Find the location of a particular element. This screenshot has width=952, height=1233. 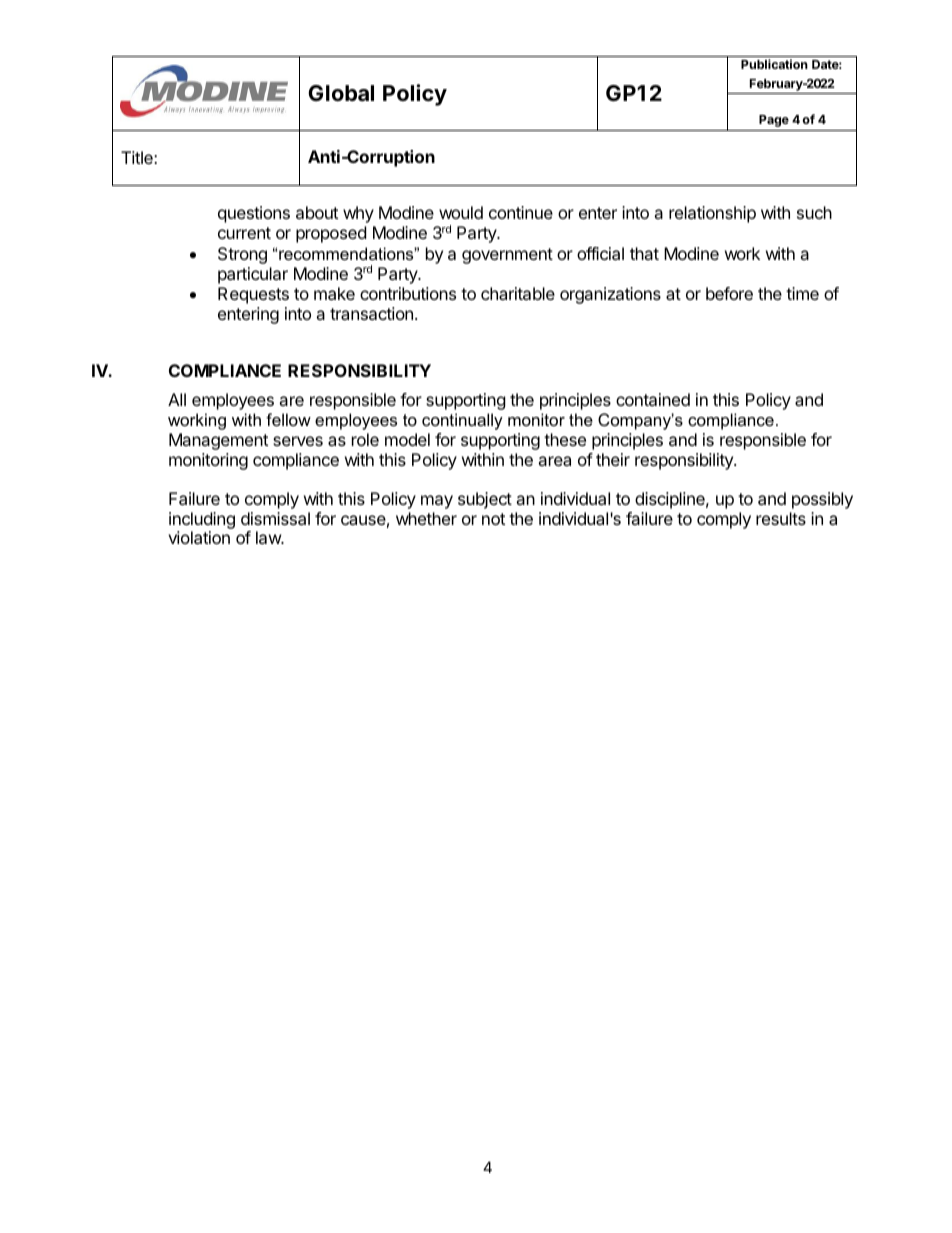

Page is located at coordinates (774, 121).
